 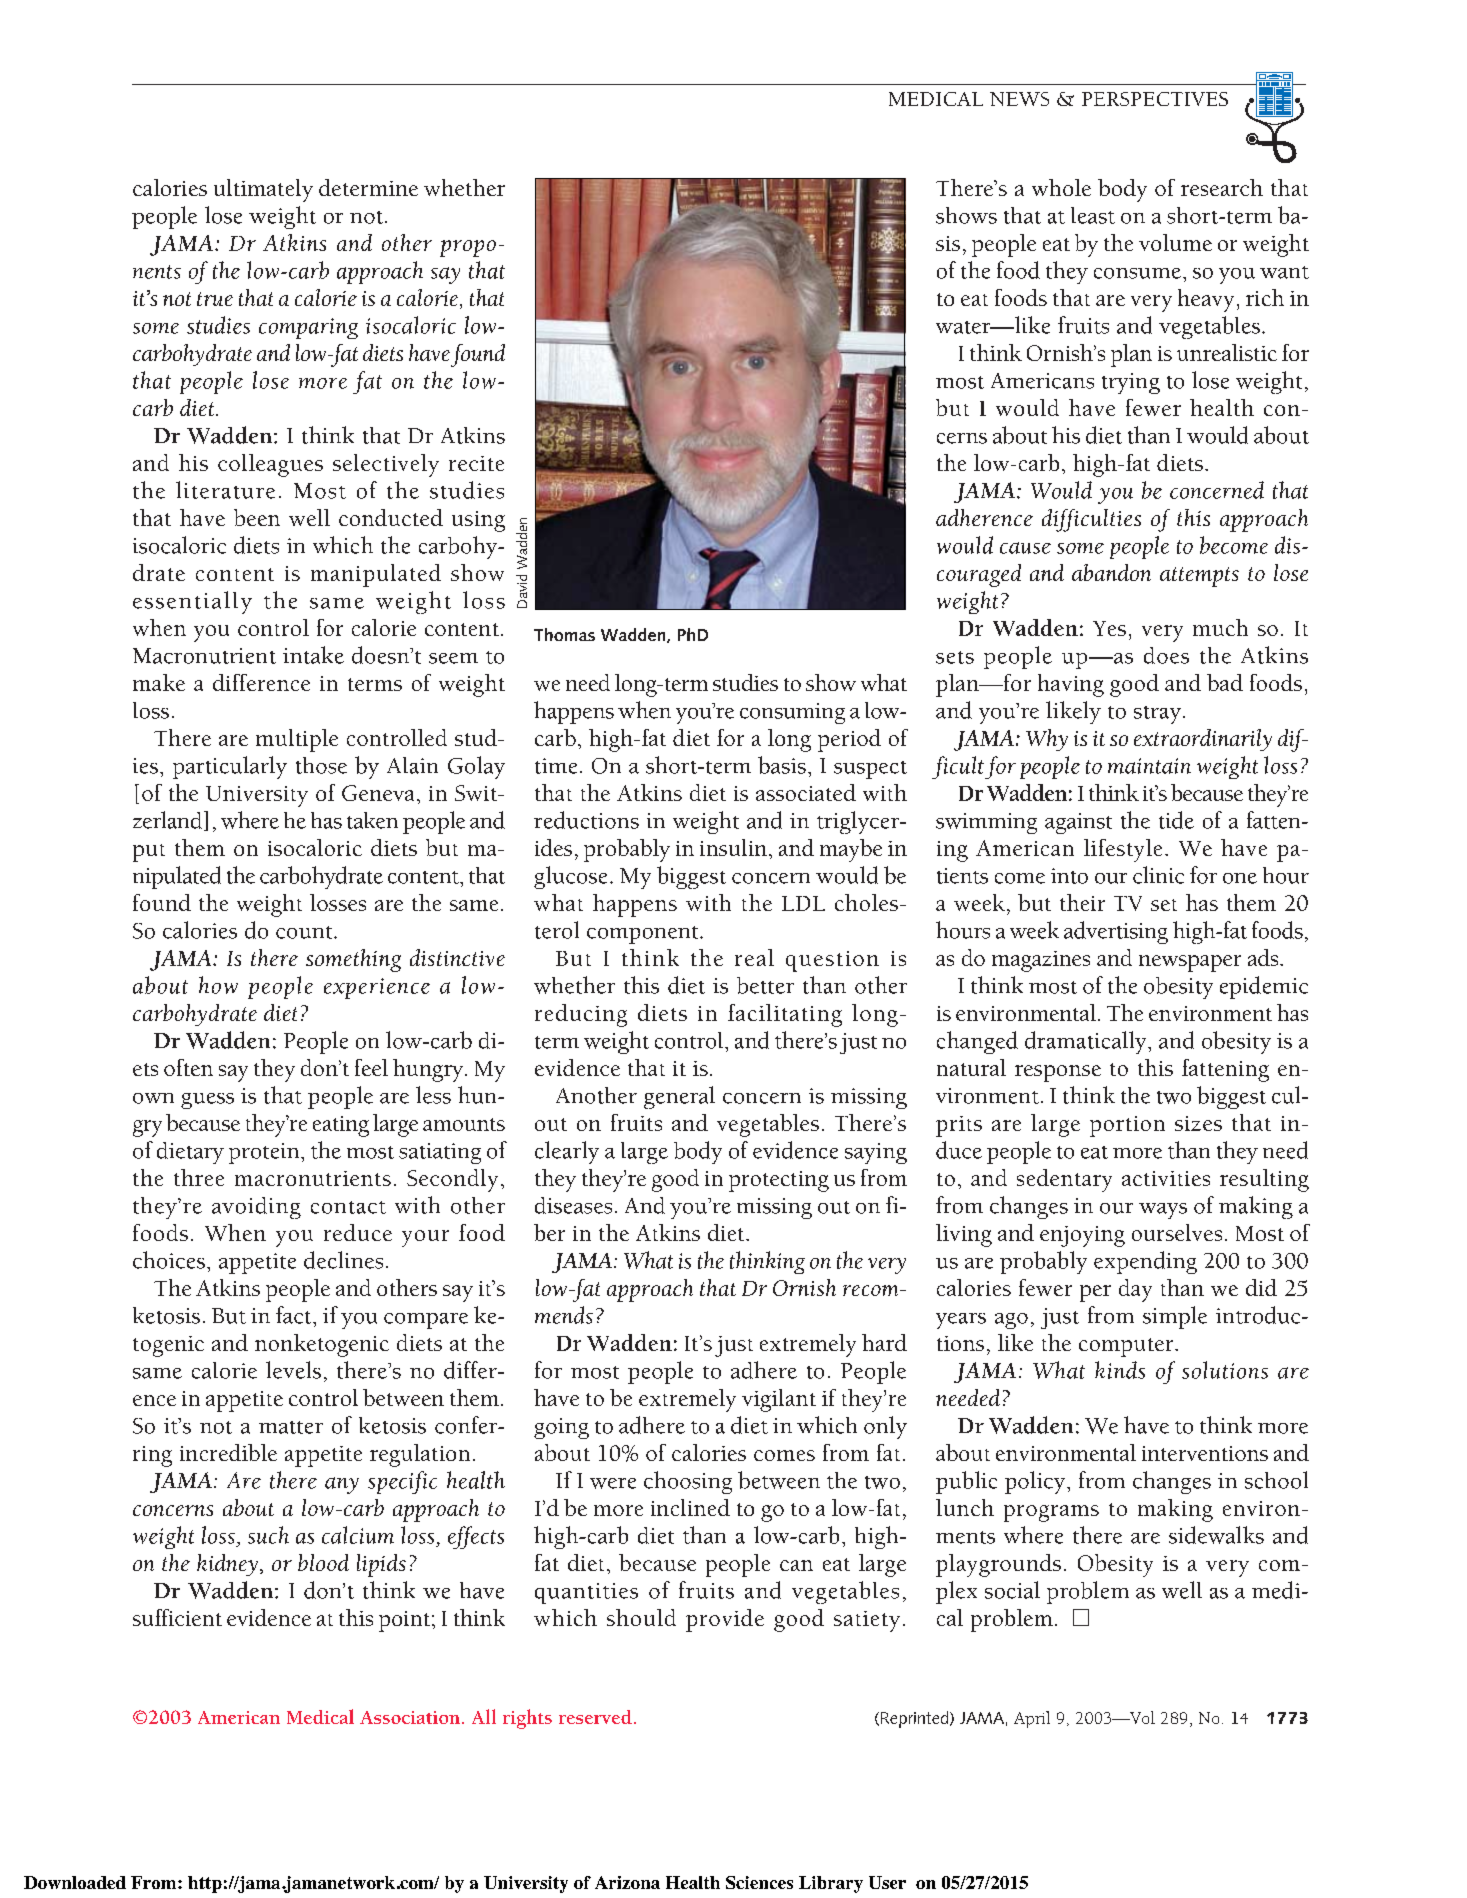 I want to click on matter, so click(x=291, y=1427).
